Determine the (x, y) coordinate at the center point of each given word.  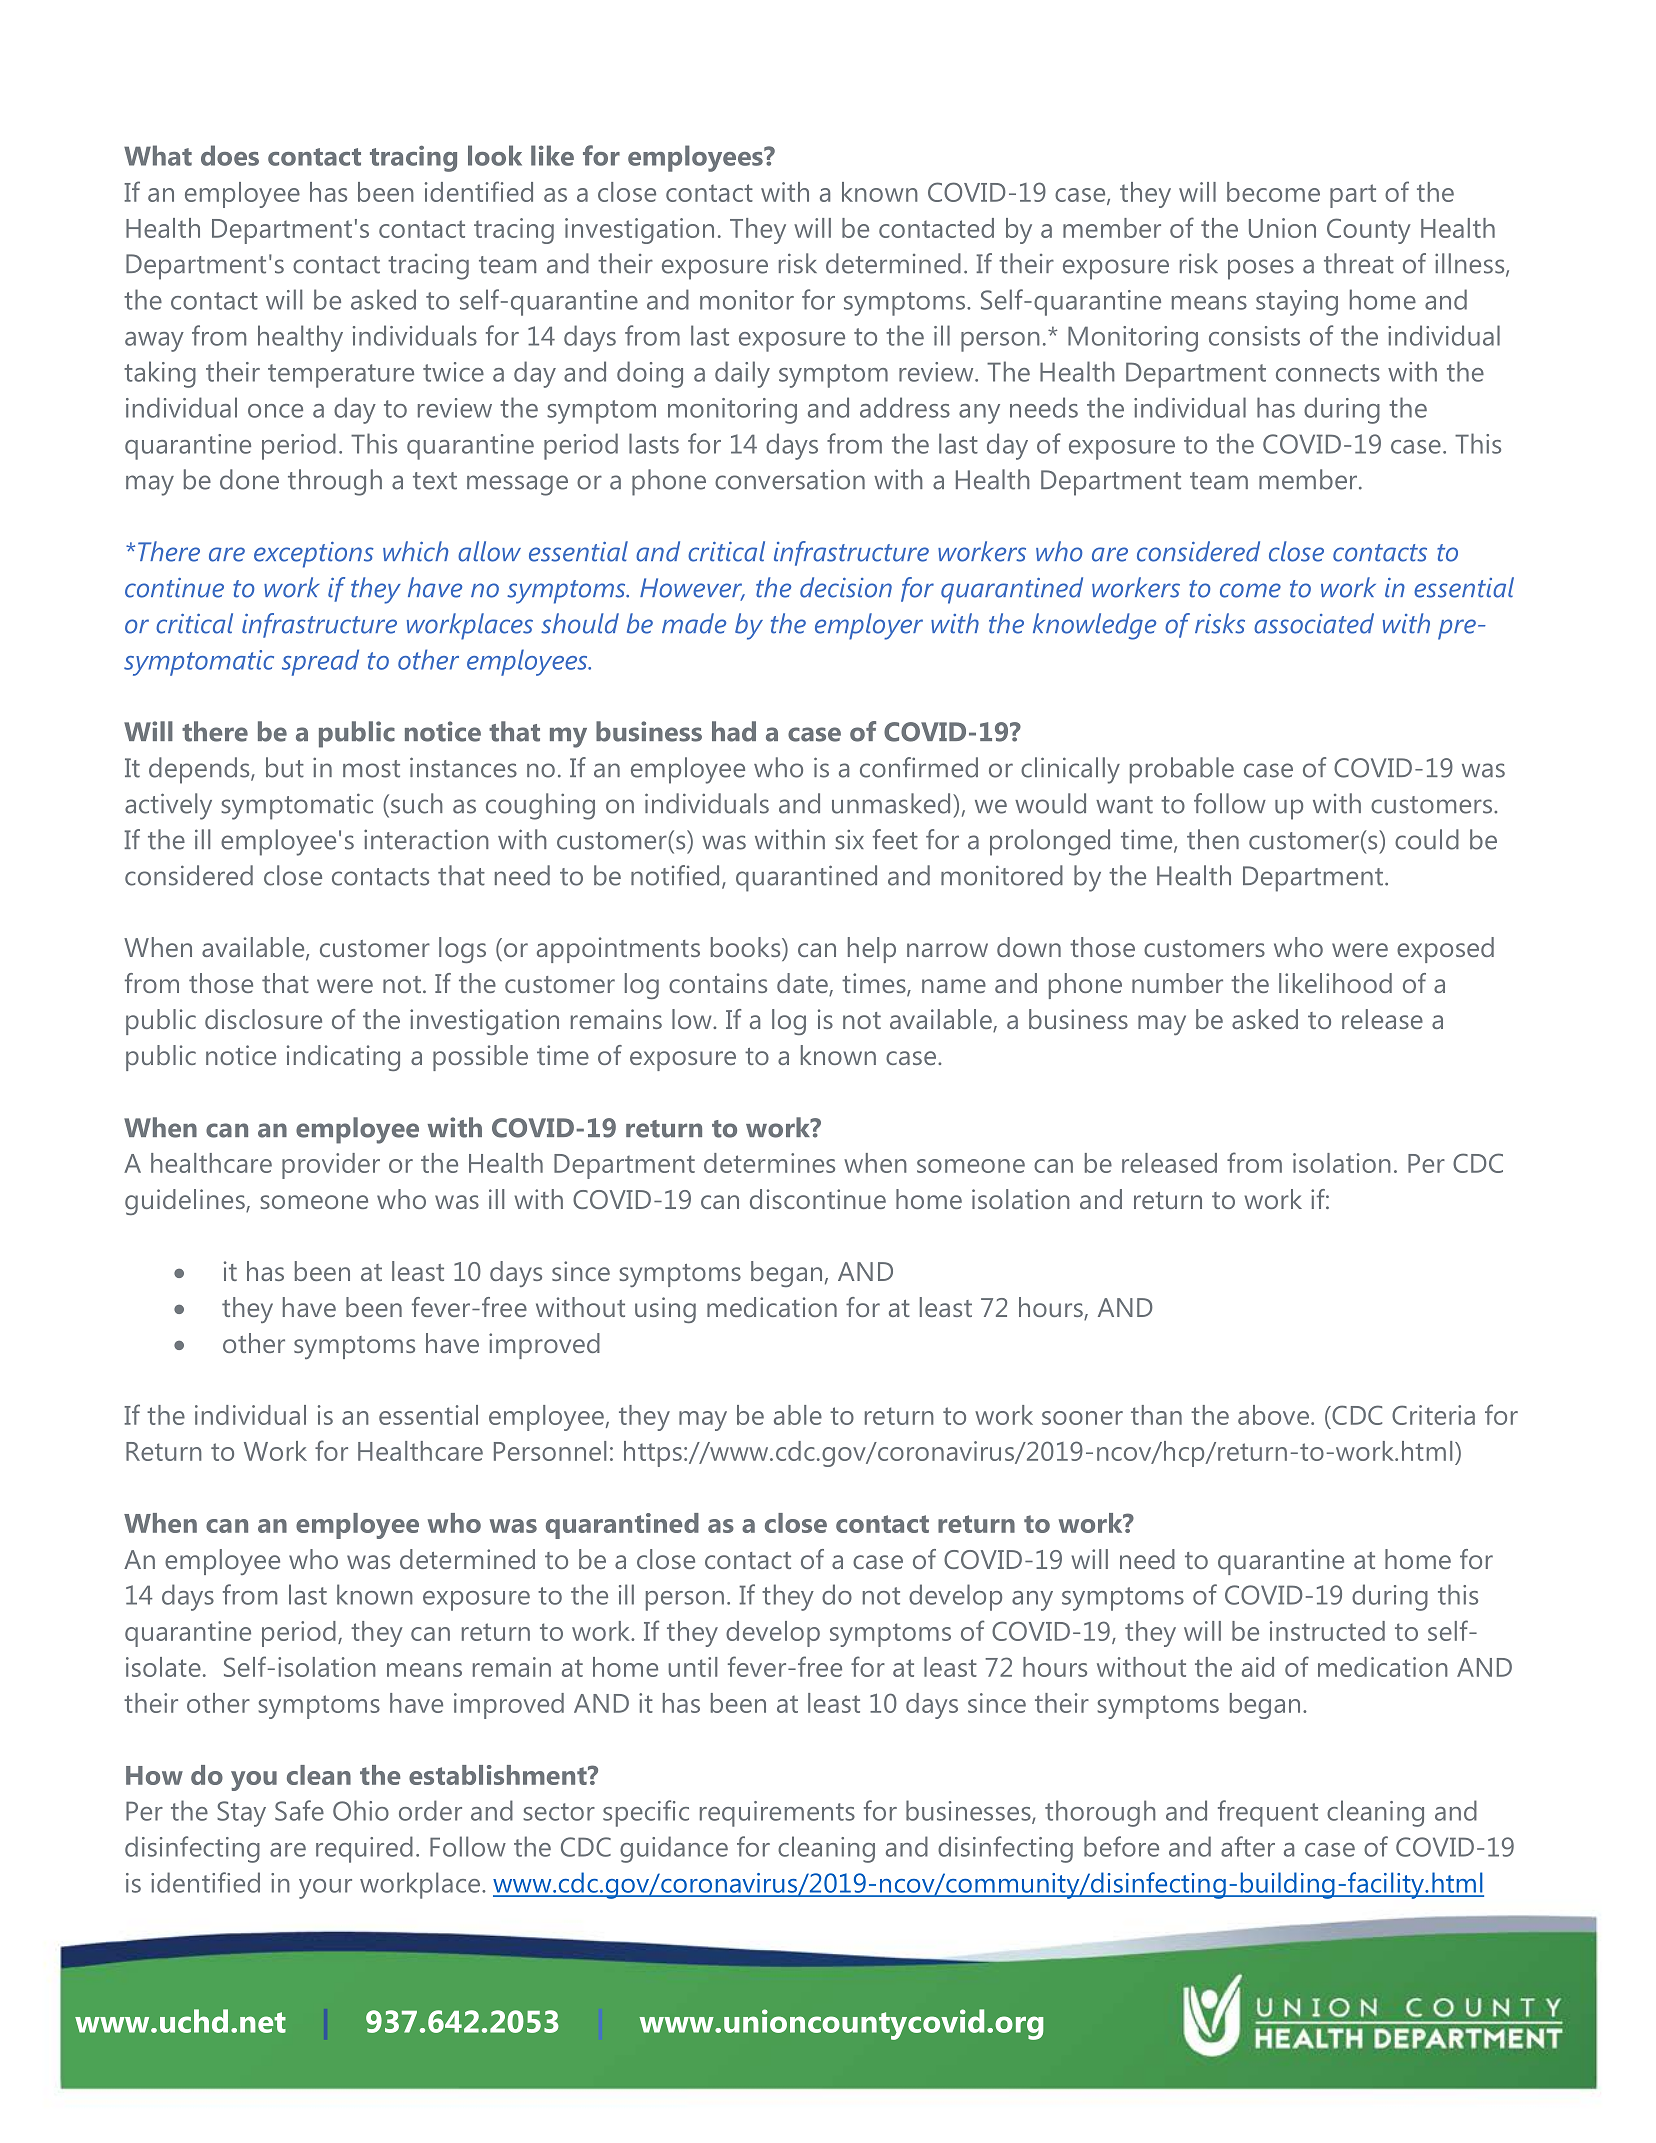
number (1177, 983)
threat (1359, 263)
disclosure (263, 1019)
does (230, 155)
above (1273, 1415)
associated (1314, 623)
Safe (299, 1810)
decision (846, 587)
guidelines (186, 1202)
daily (742, 374)
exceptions (314, 555)
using (665, 1310)
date (803, 984)
